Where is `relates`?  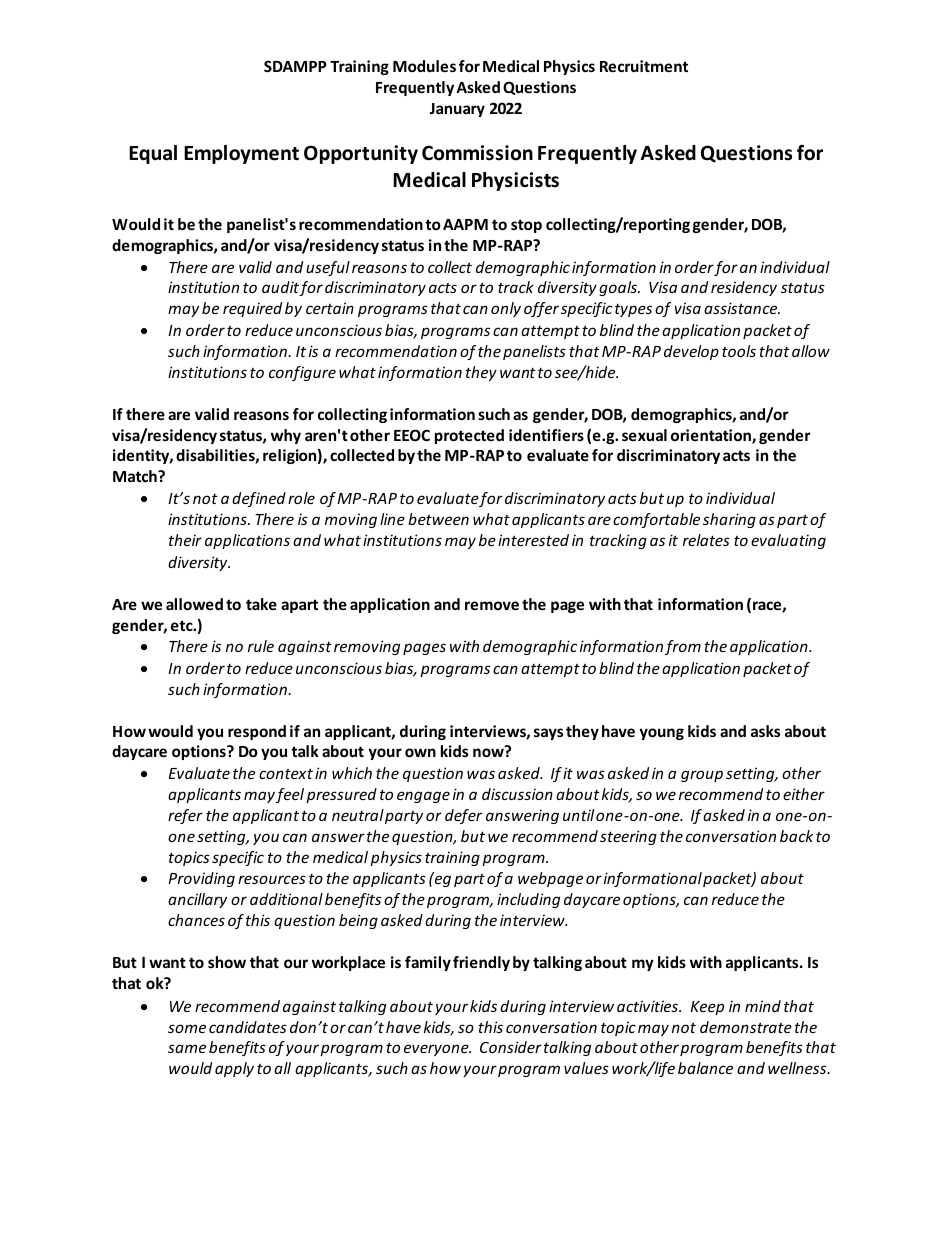 relates is located at coordinates (706, 540).
